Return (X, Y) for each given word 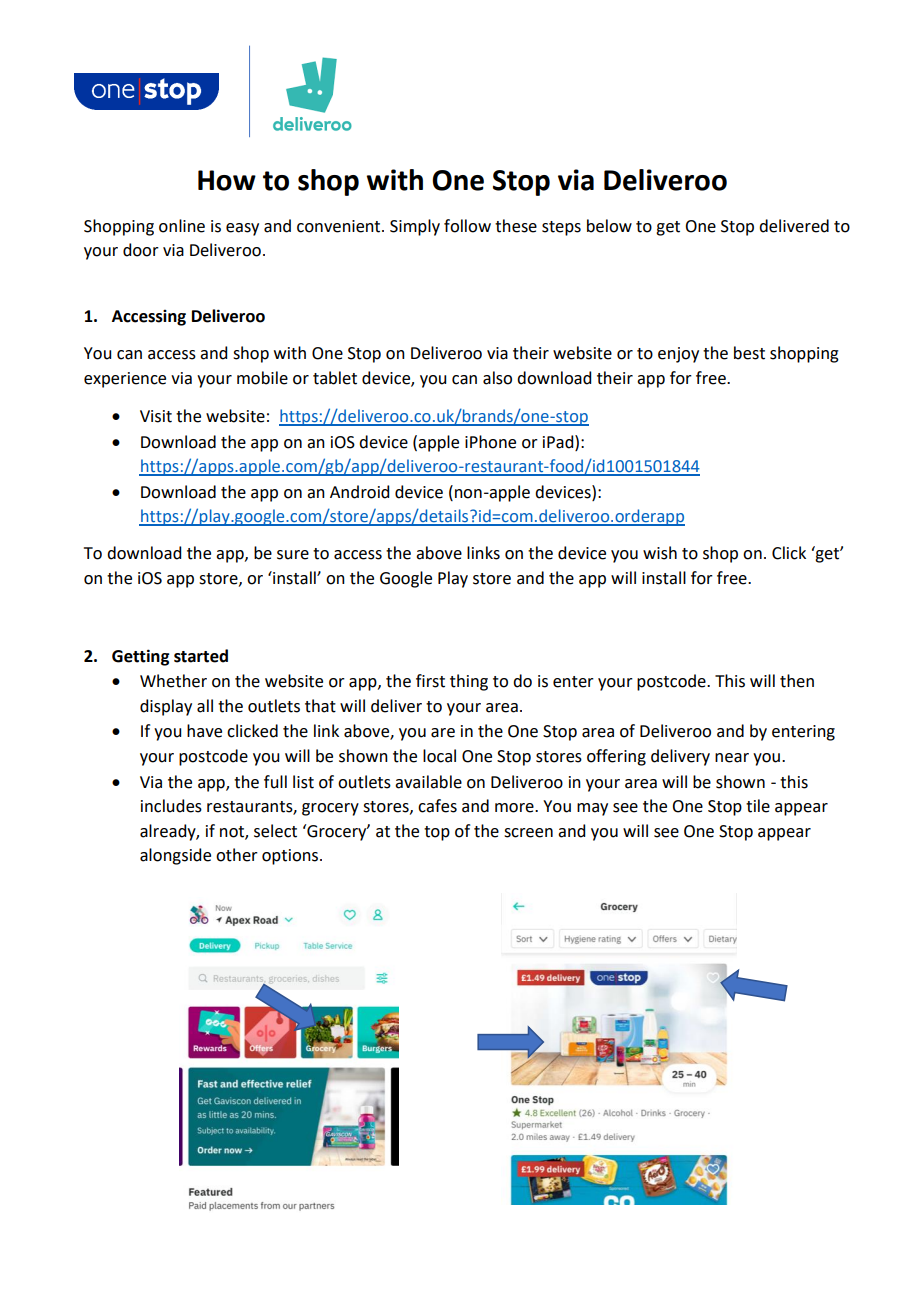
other (237, 855)
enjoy (678, 355)
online (182, 226)
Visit (156, 416)
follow (467, 226)
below (609, 226)
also (497, 378)
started (201, 656)
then (797, 681)
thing (469, 682)
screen (528, 833)
